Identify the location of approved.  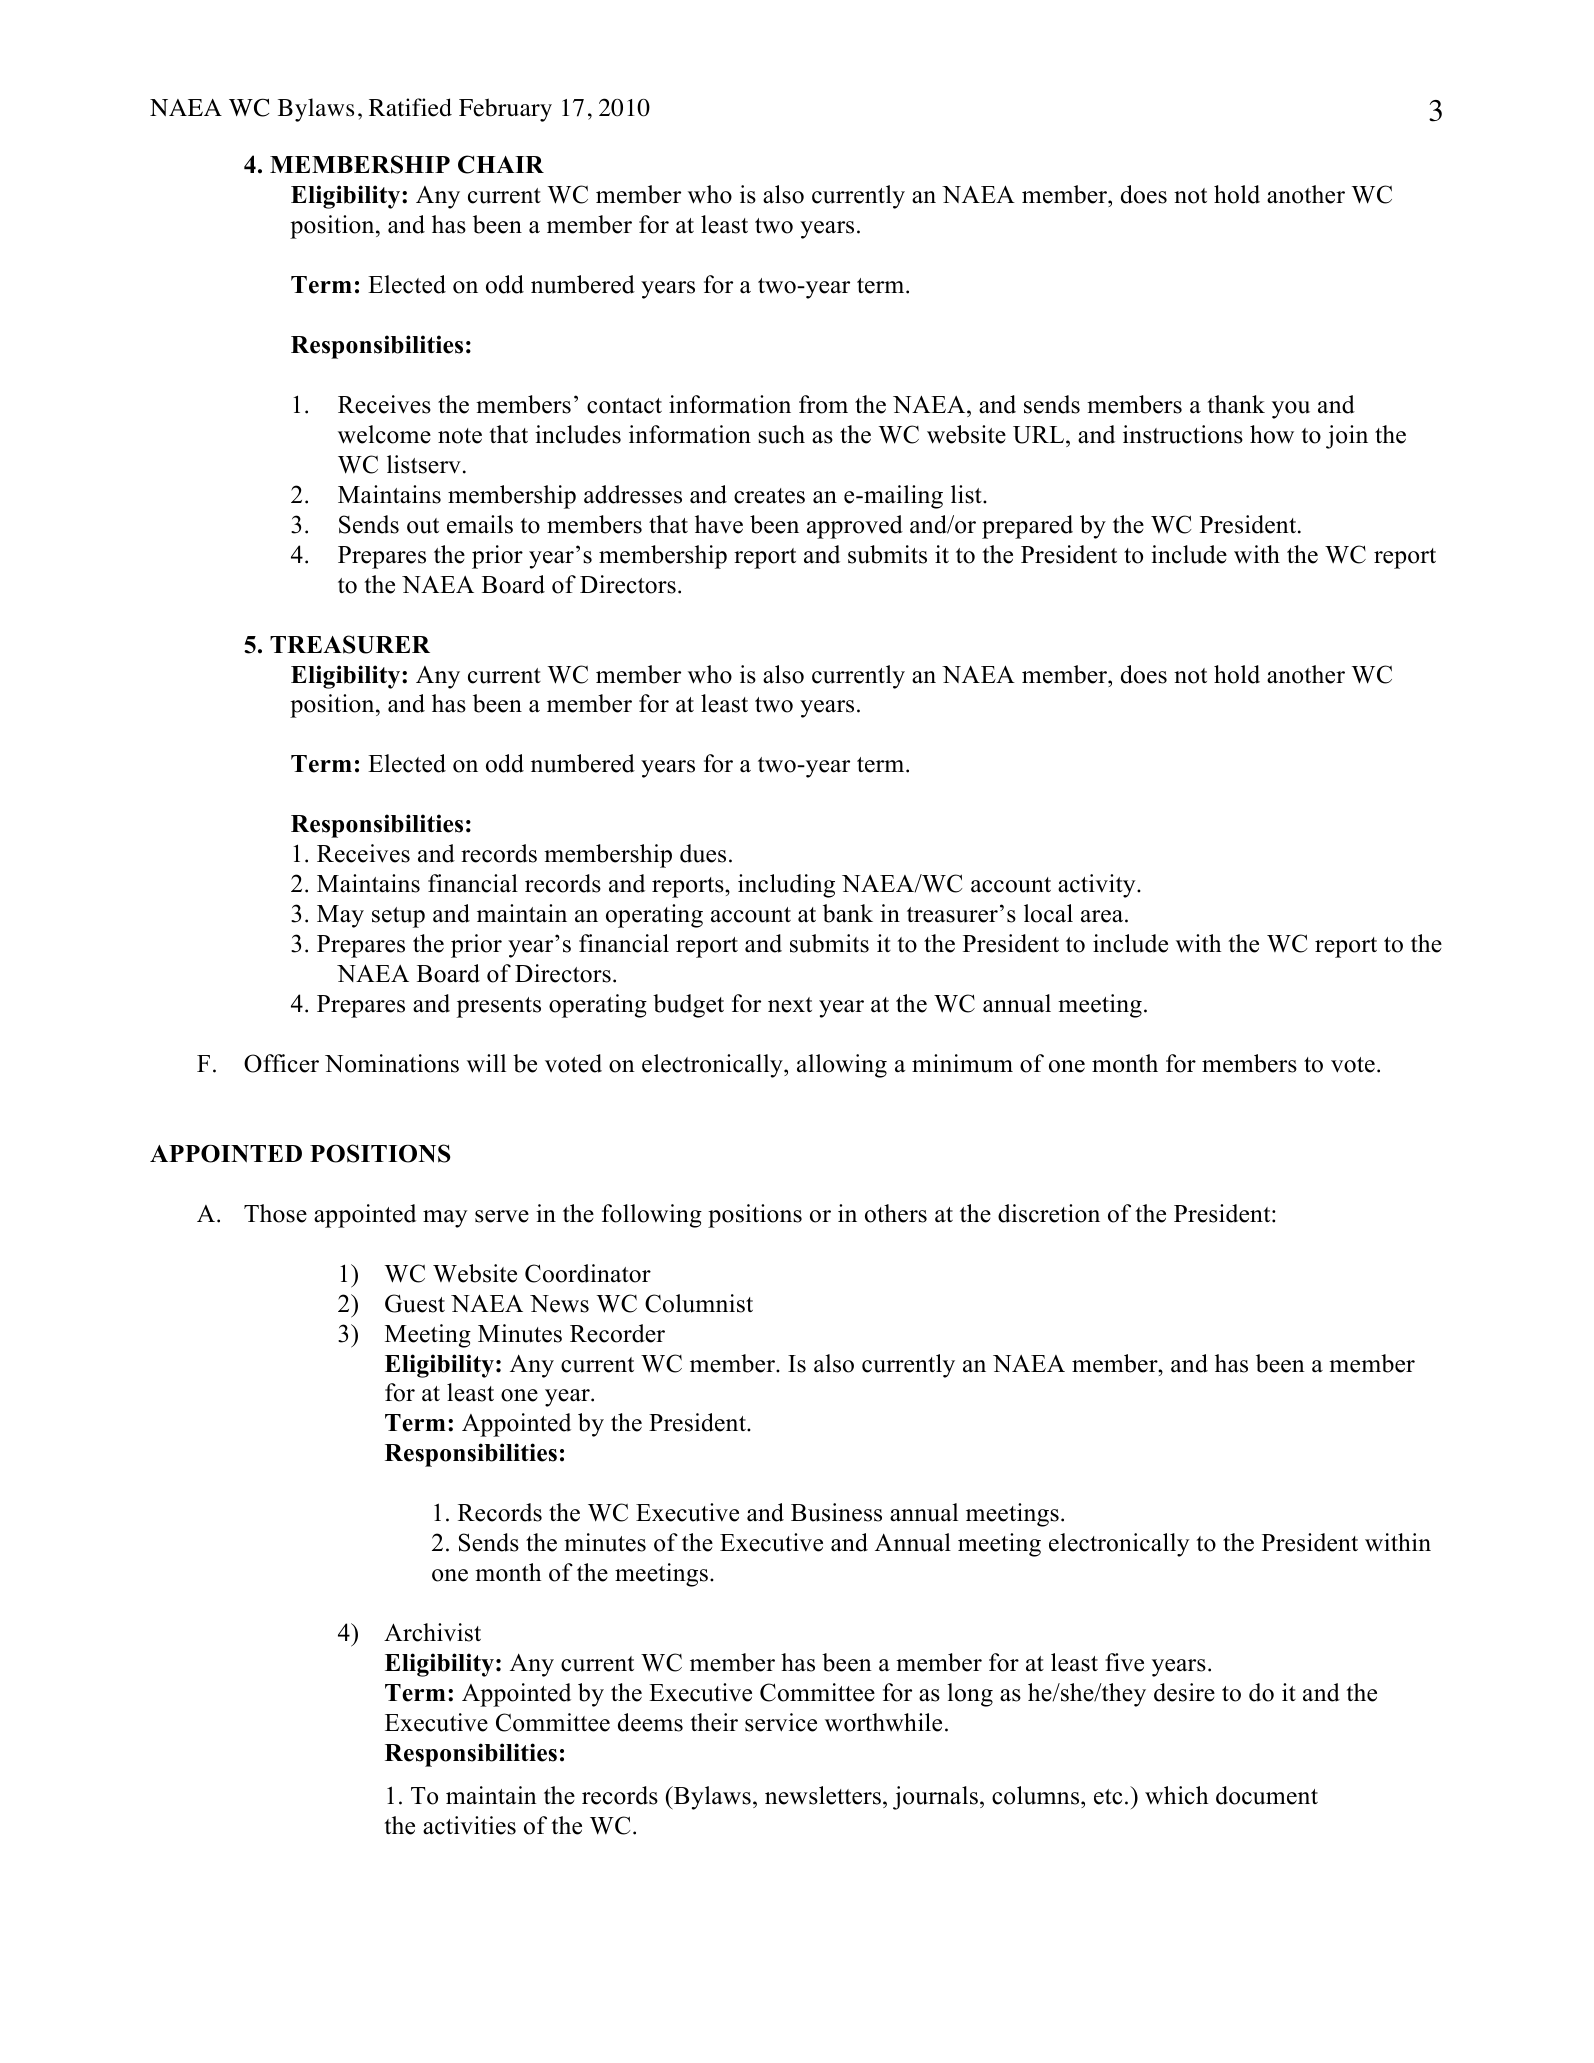
(855, 527).
